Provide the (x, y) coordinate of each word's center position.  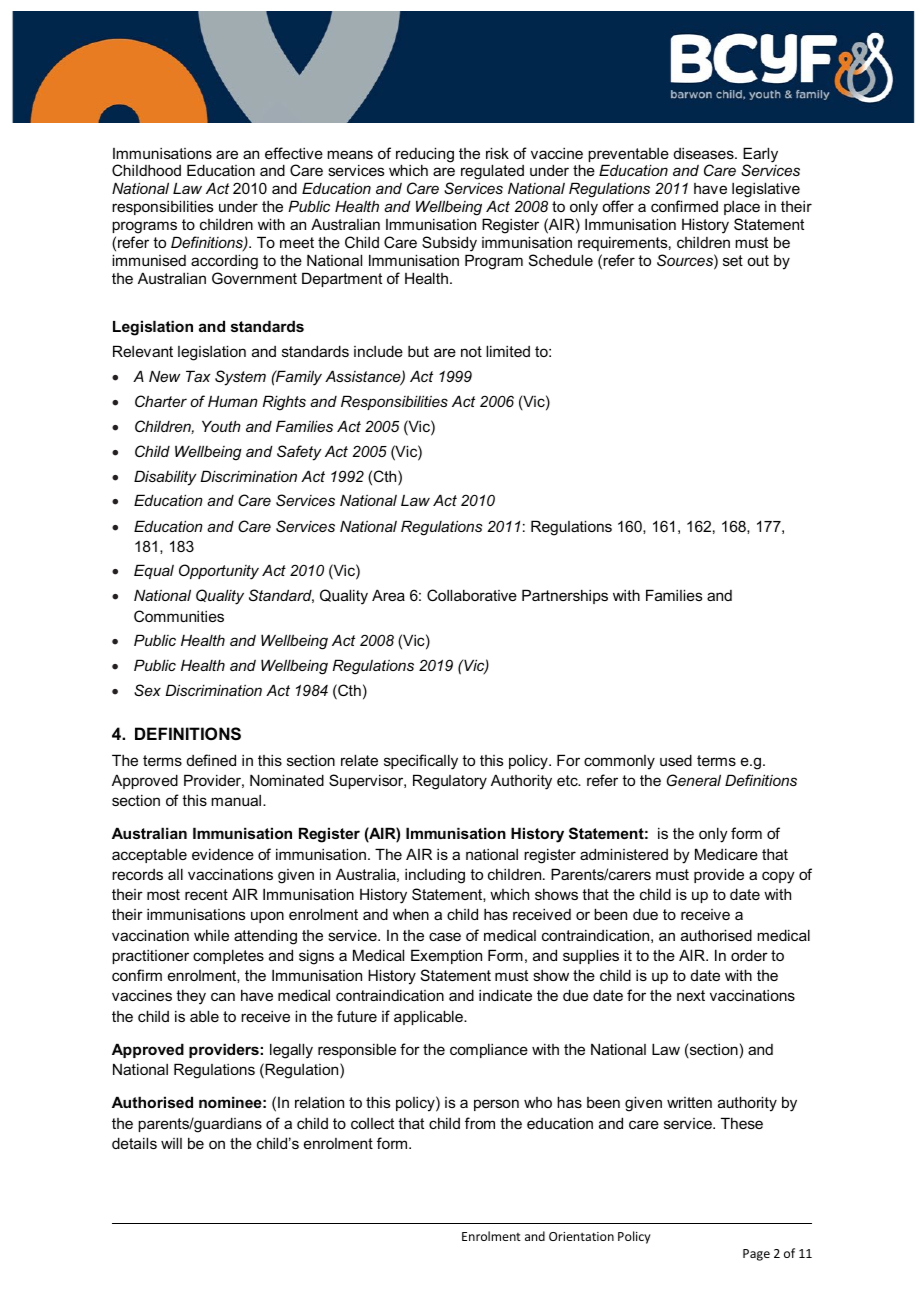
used (676, 760)
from (480, 1123)
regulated (492, 172)
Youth (221, 426)
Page (756, 1255)
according (224, 262)
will (171, 1143)
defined (211, 760)
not (471, 351)
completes (228, 956)
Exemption (446, 956)
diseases (705, 153)
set (733, 260)
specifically (421, 762)
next (691, 995)
